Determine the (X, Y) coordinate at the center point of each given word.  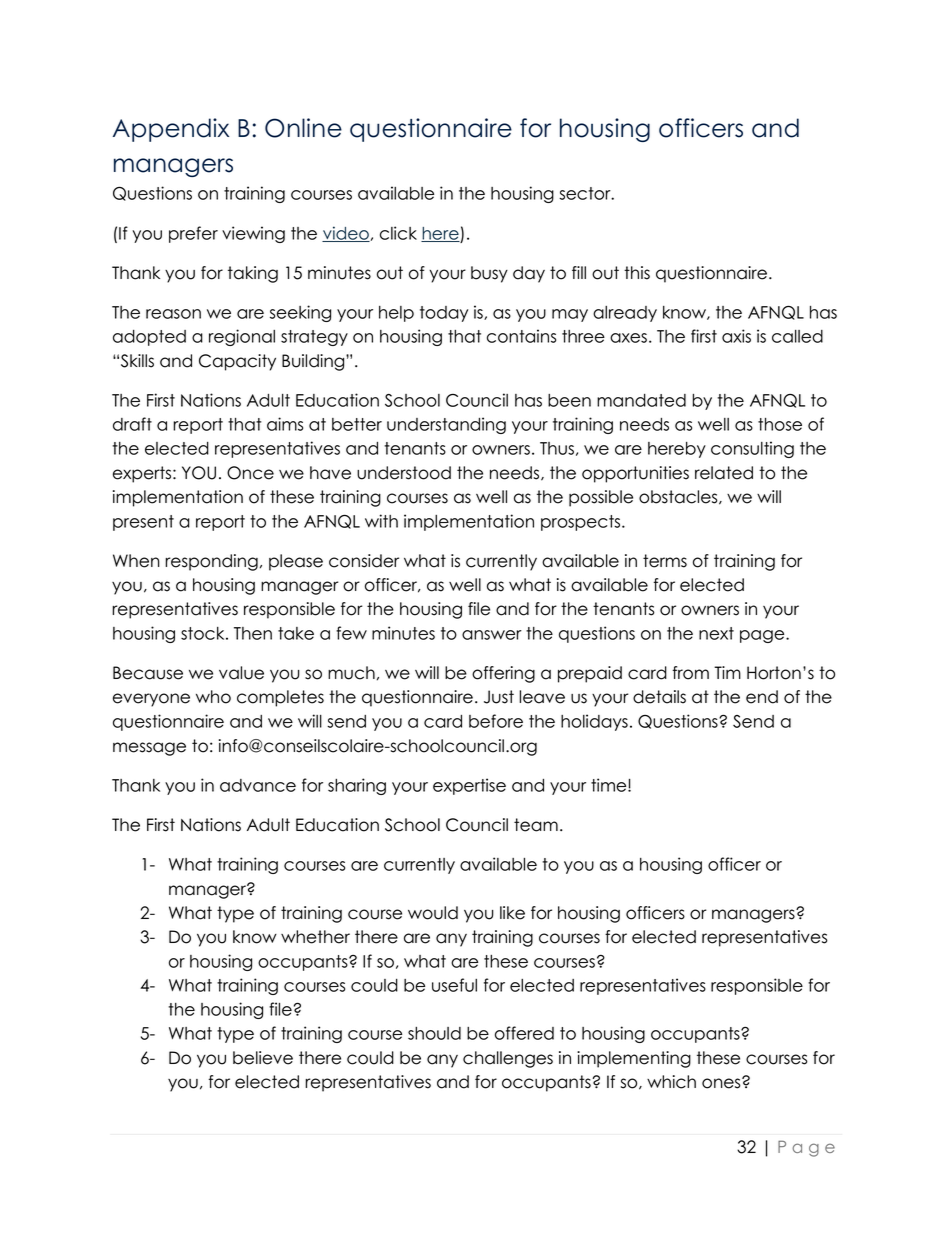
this (637, 273)
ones (722, 1083)
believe (263, 1058)
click (398, 233)
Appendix (171, 130)
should (434, 1033)
